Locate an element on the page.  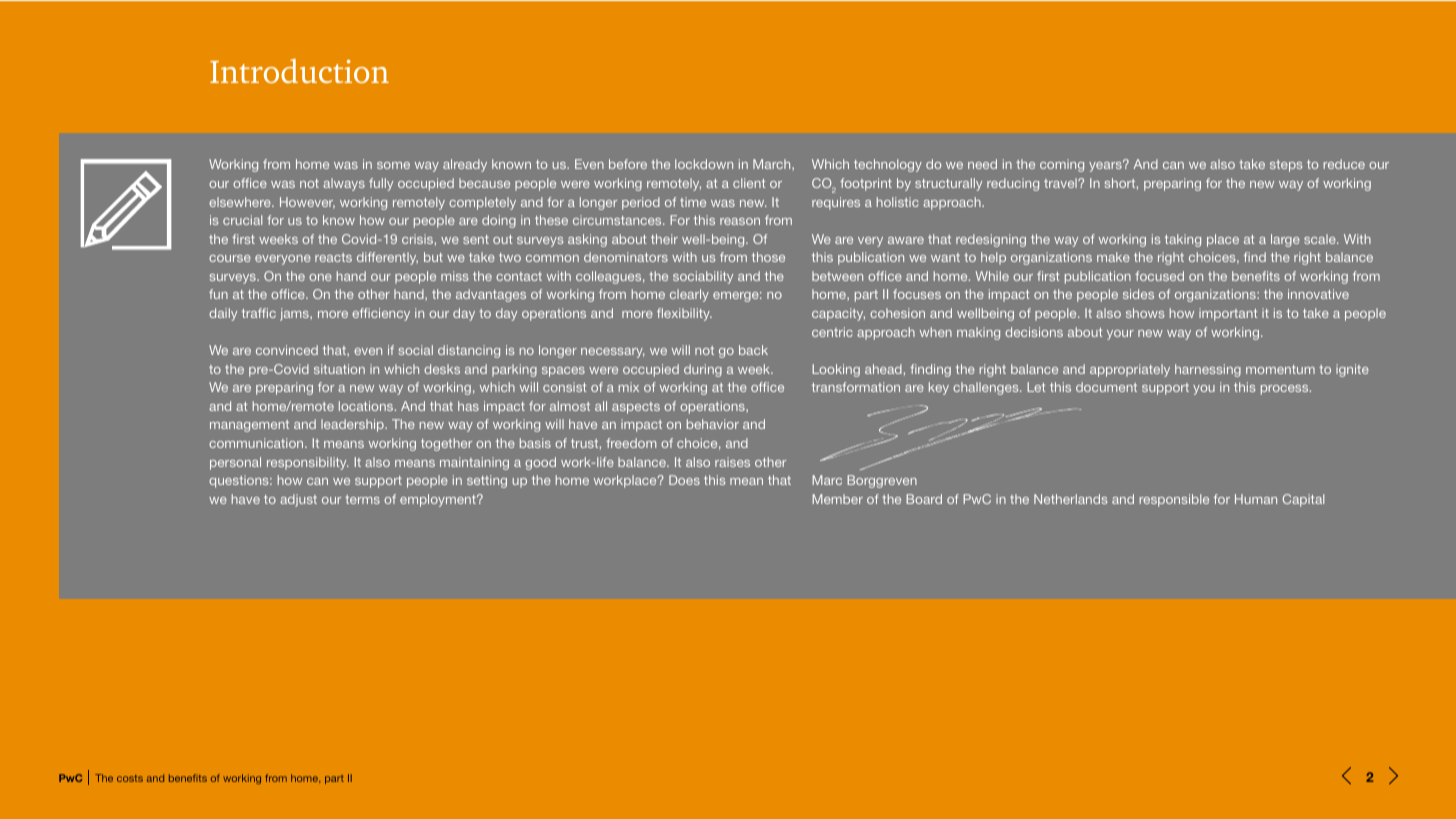
costs is located at coordinates (130, 778).
